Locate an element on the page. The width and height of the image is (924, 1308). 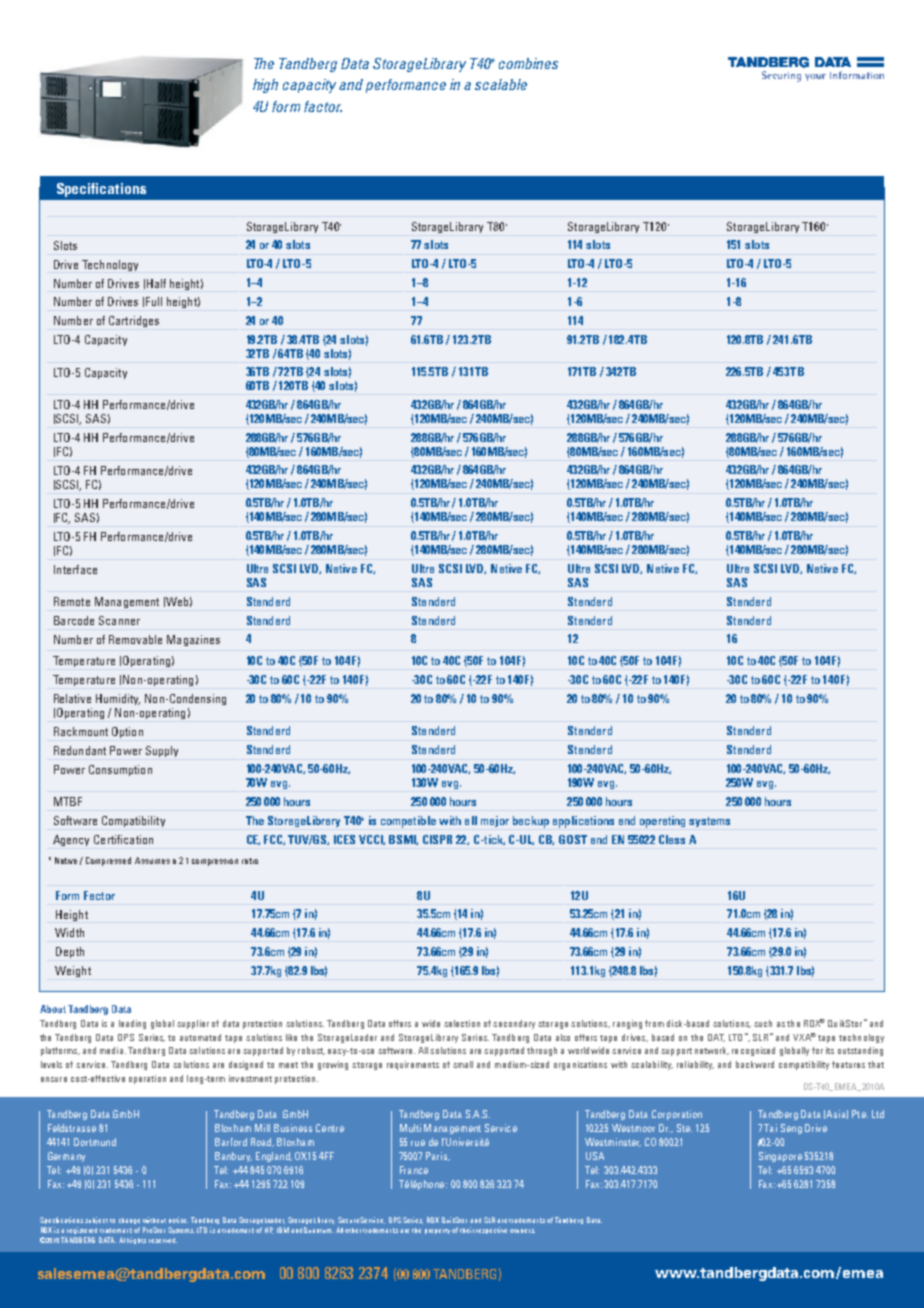
Width is located at coordinates (69, 932).
